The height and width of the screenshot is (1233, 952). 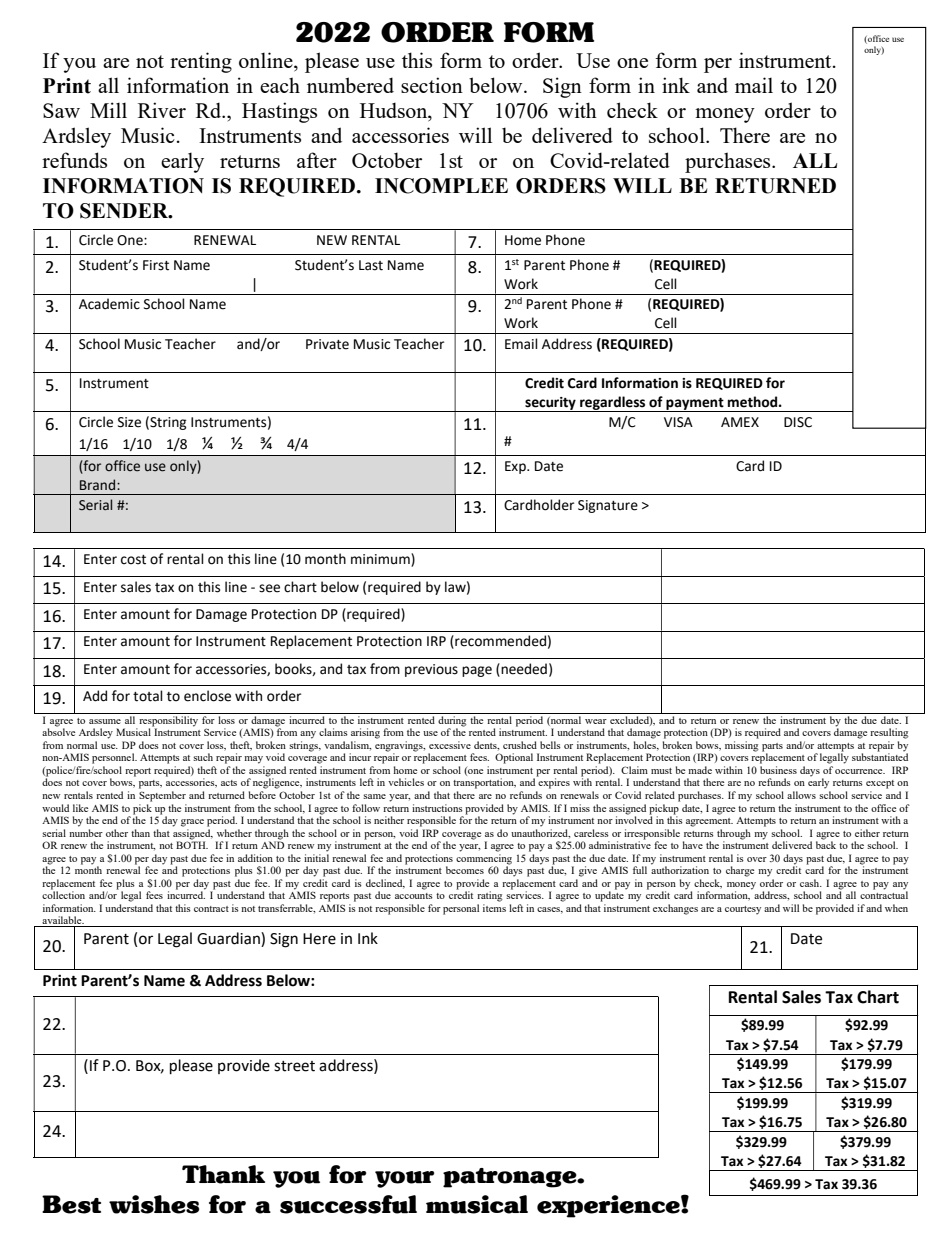 What do you see at coordinates (490, 896) in the screenshot?
I see `rating` at bounding box center [490, 896].
